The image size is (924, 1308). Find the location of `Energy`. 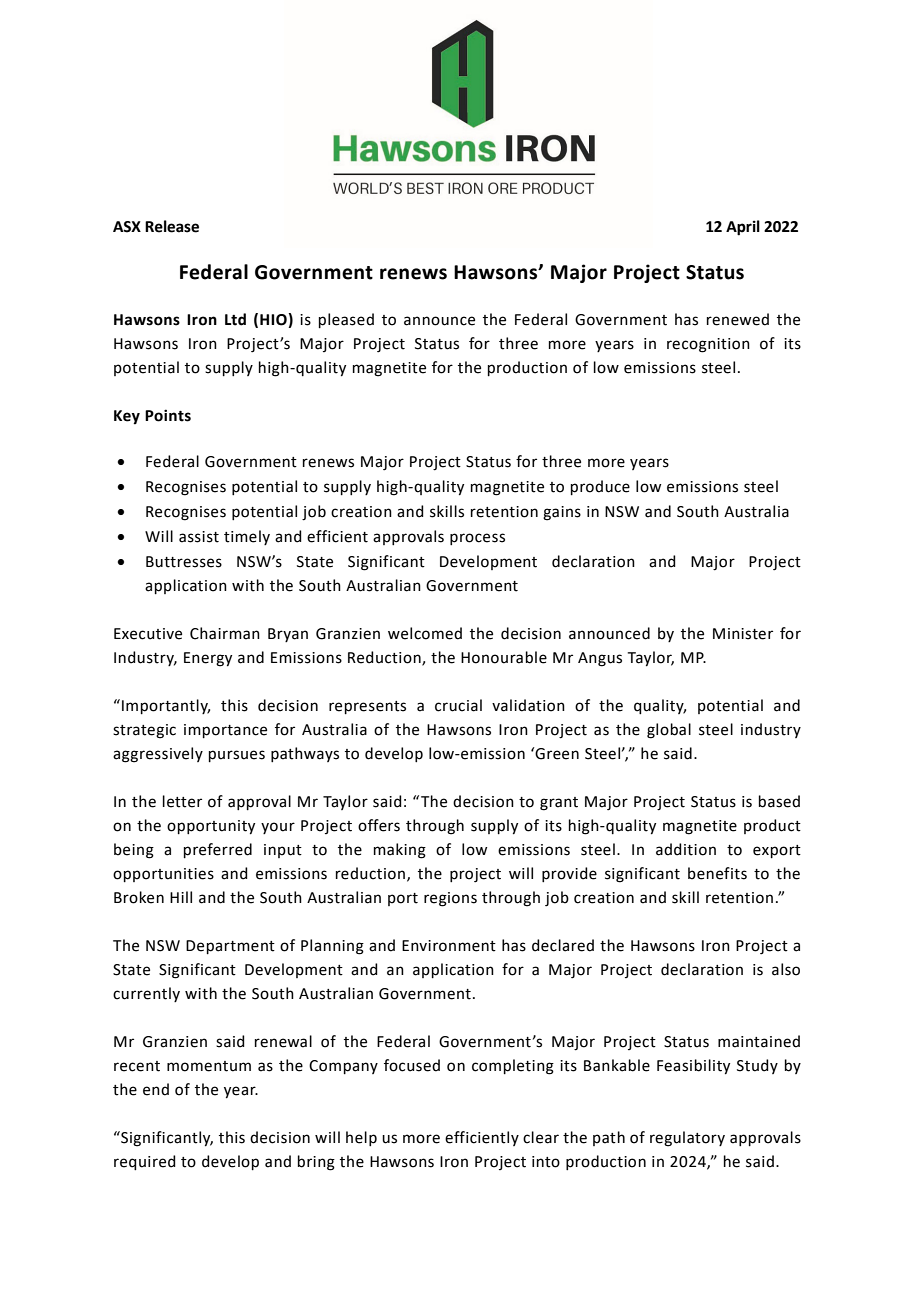

Energy is located at coordinates (208, 659).
